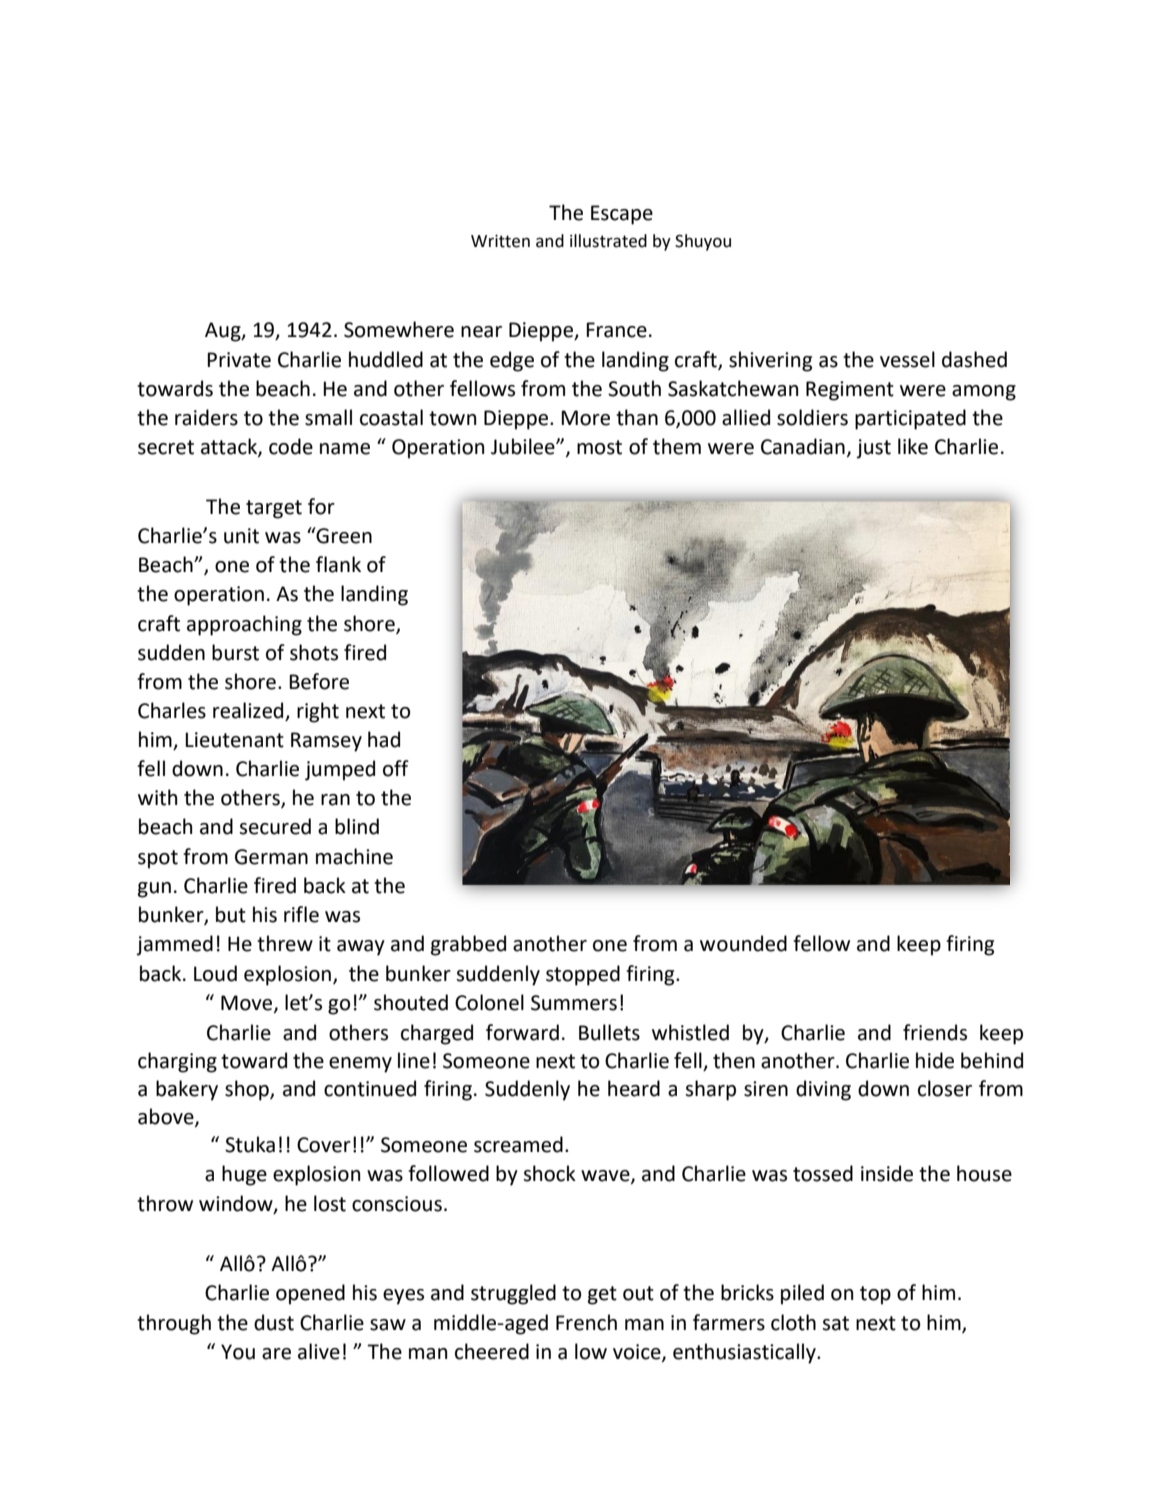 This screenshot has width=1169, height=1512. Describe the element at coordinates (608, 241) in the screenshot. I see `illustrated` at that location.
